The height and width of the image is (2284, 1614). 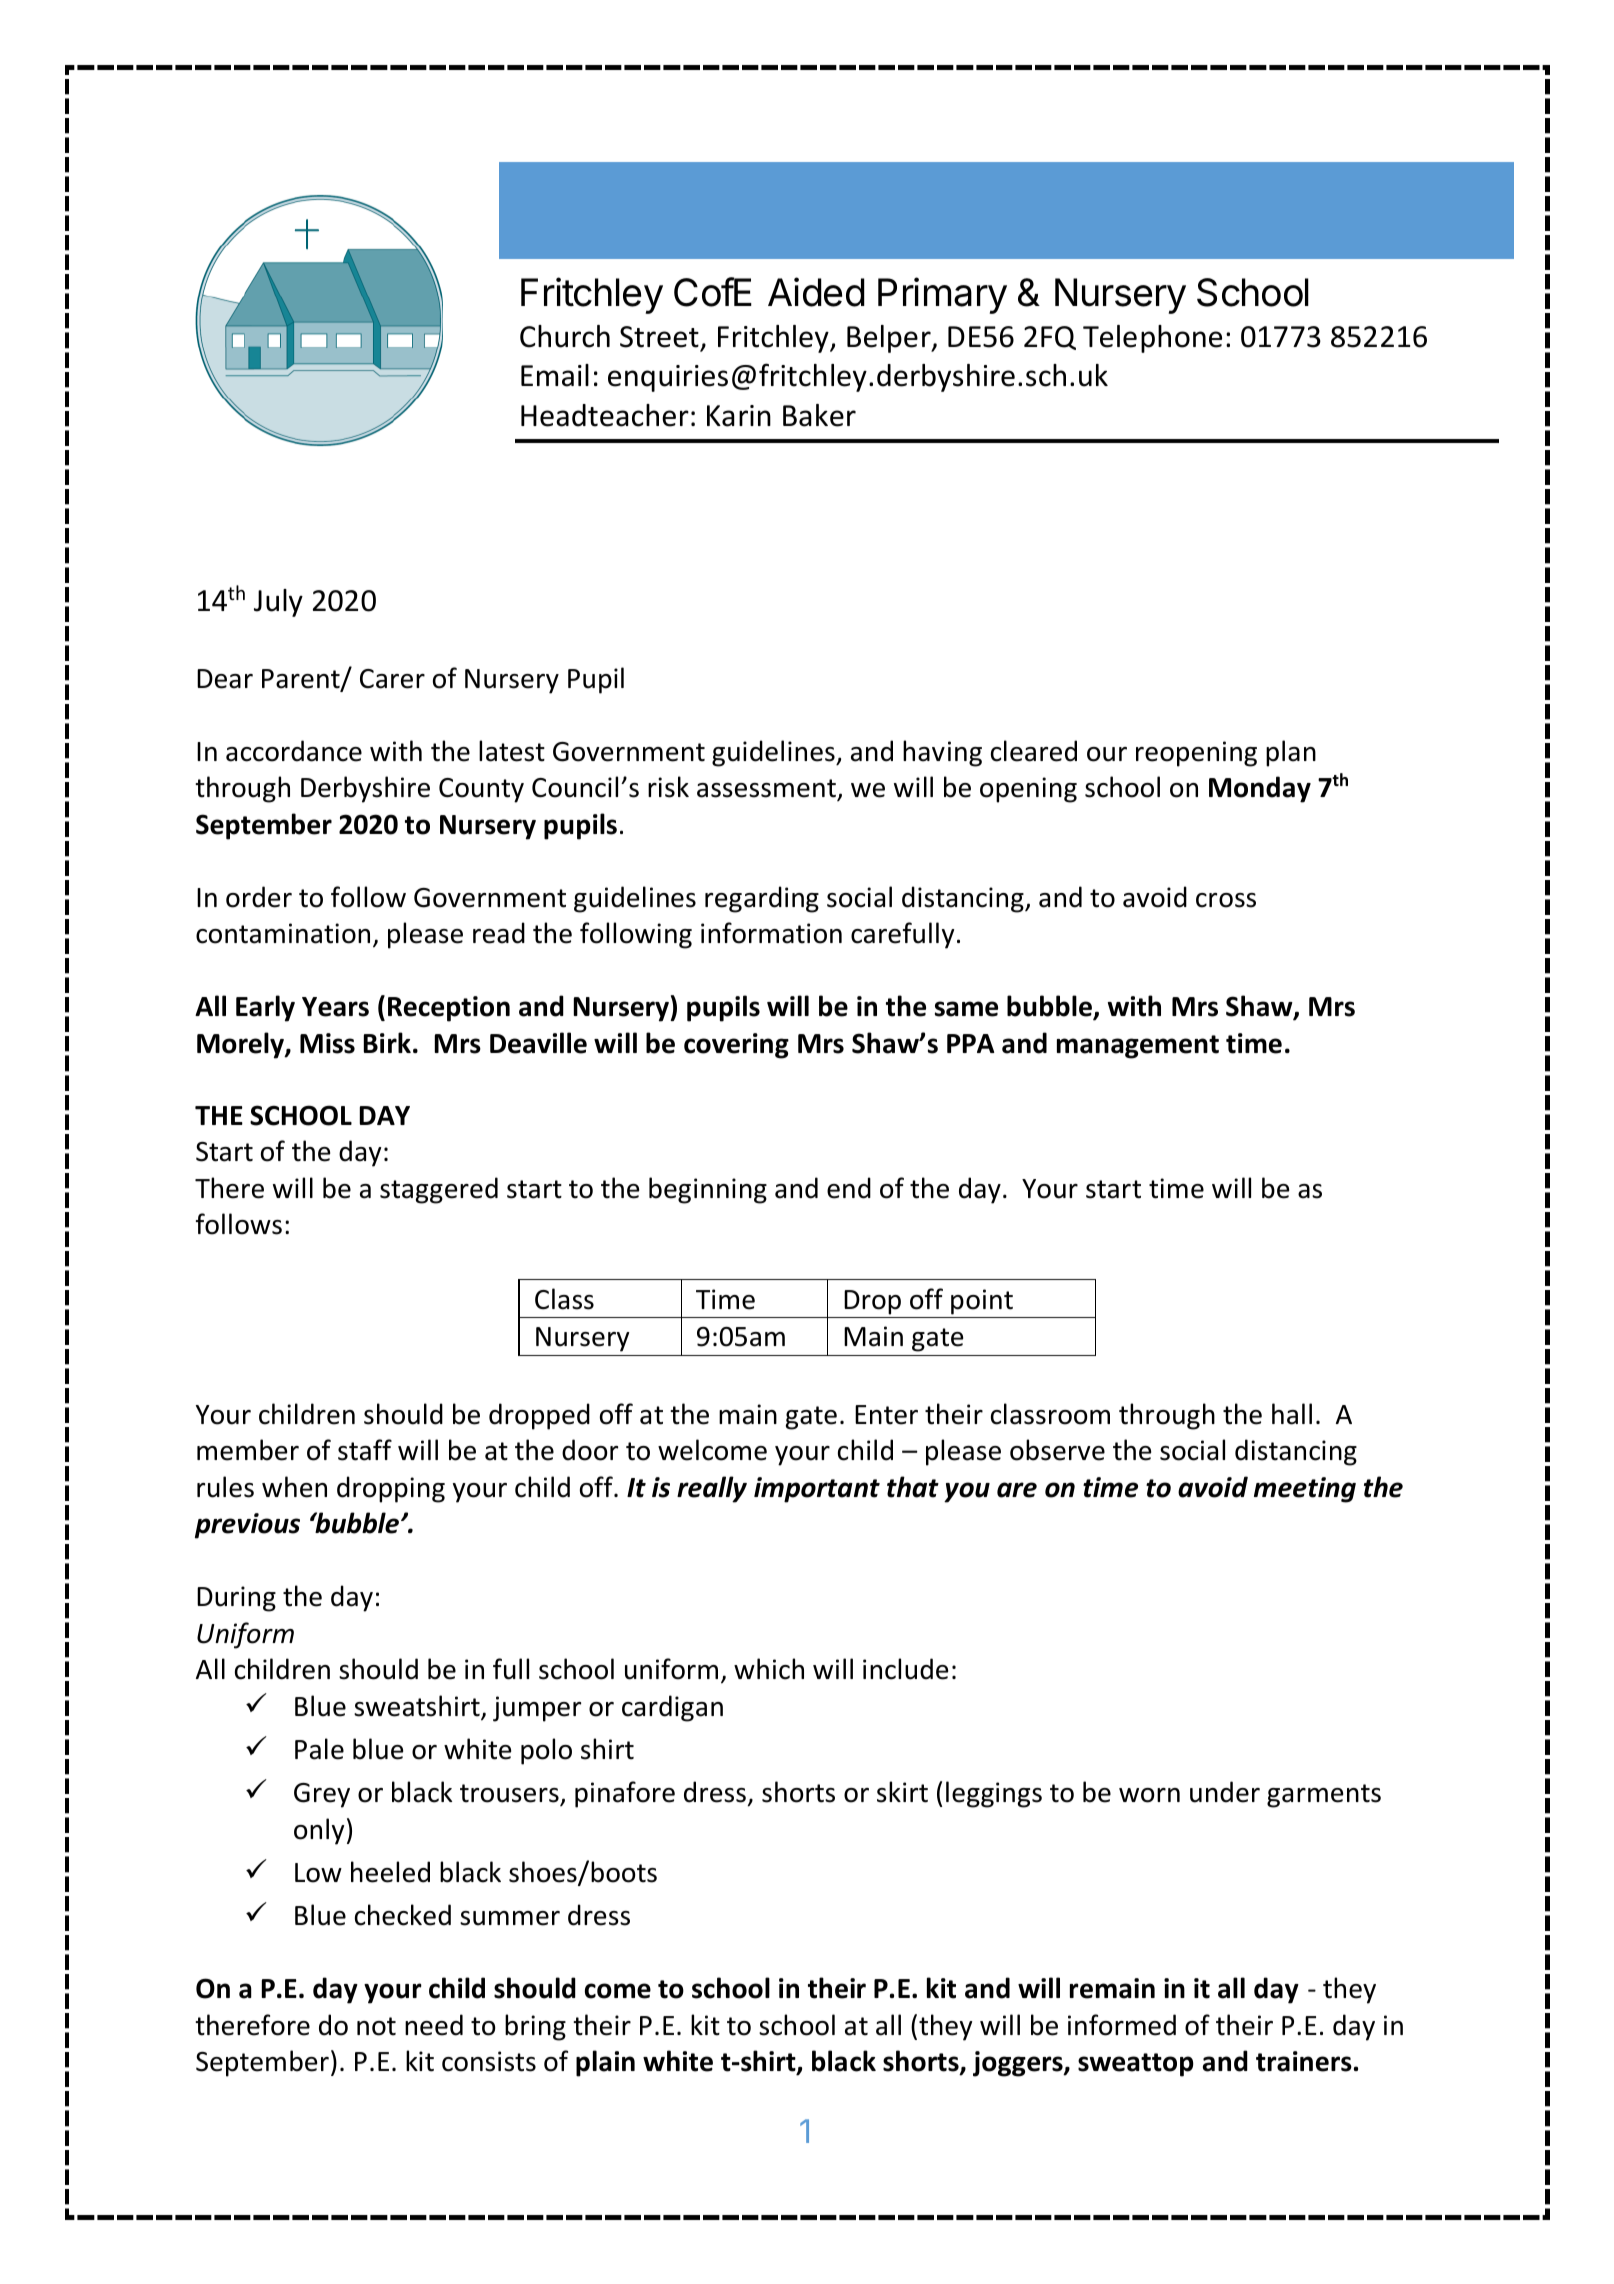 I want to click on contamination, so click(x=283, y=933).
